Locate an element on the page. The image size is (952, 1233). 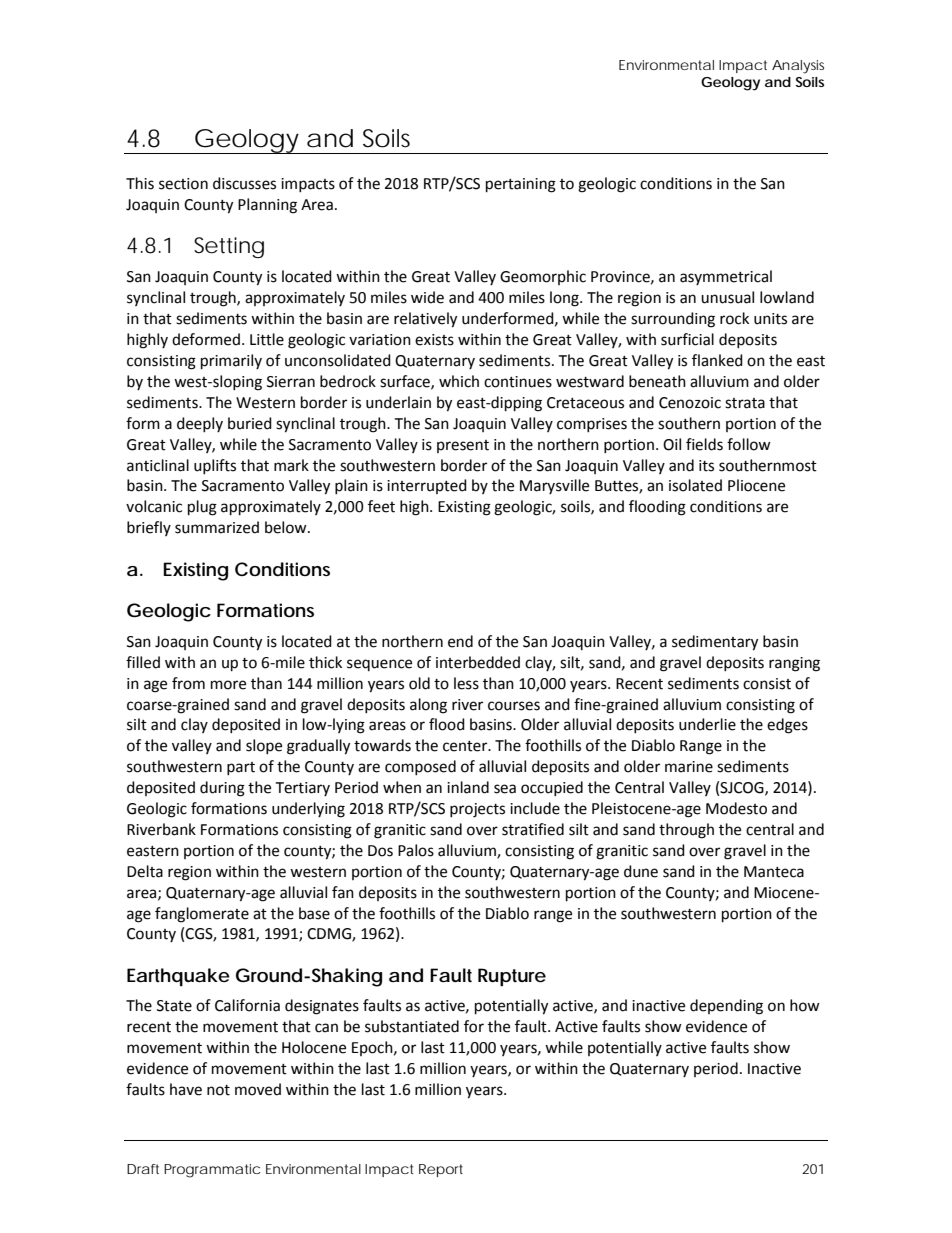
inland is located at coordinates (468, 787).
